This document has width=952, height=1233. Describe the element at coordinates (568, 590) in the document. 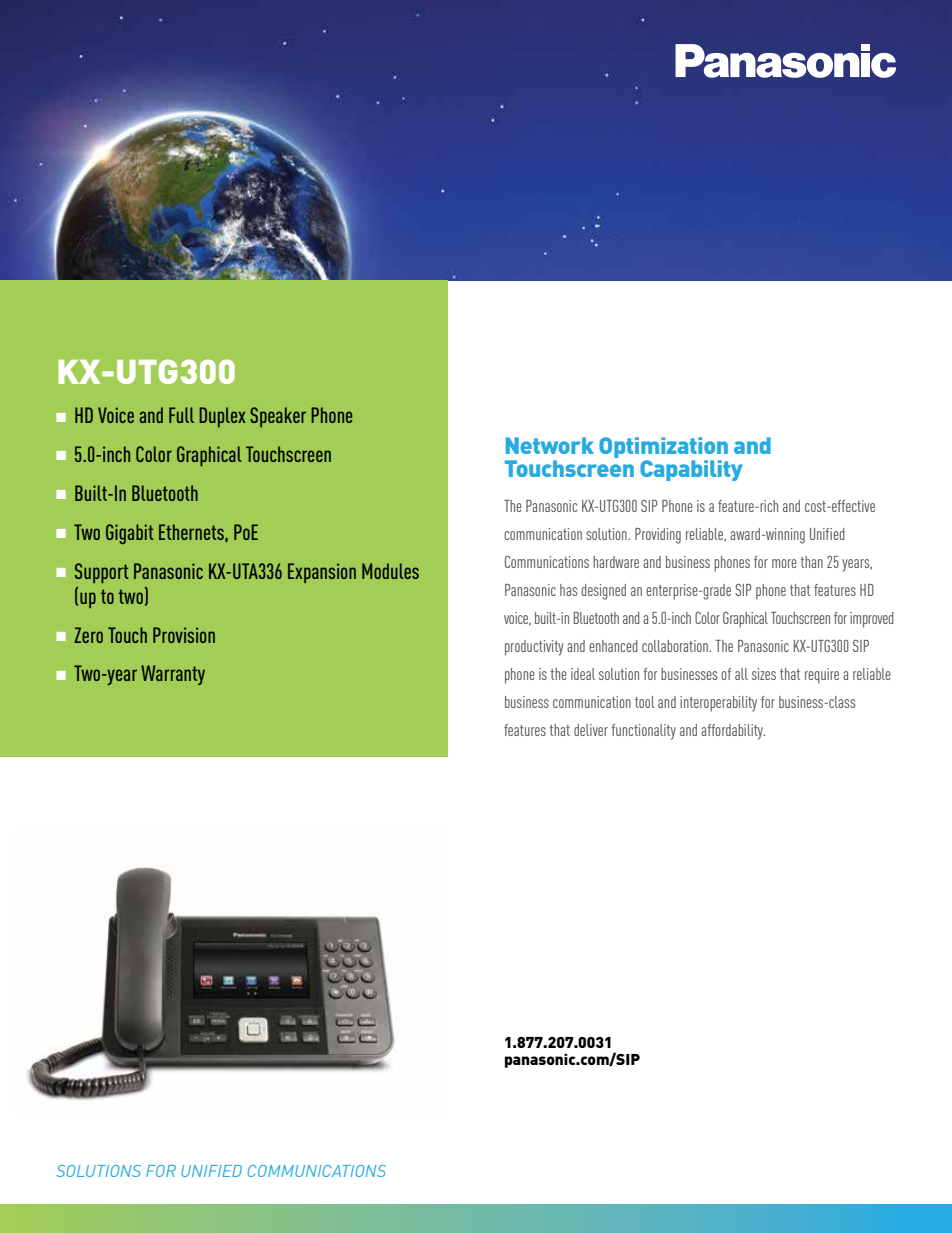

I see `has` at that location.
